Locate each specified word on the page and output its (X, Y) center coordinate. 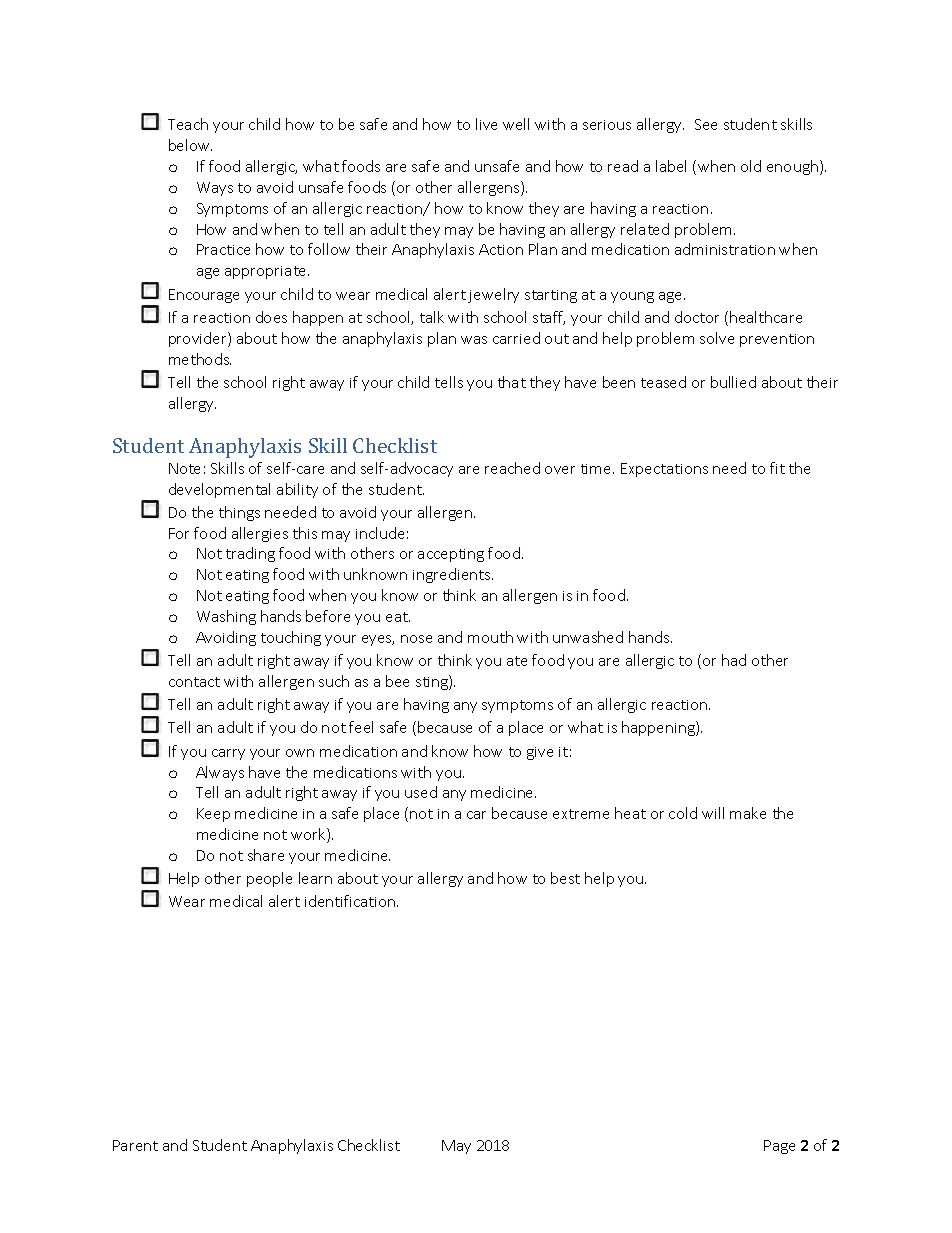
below (190, 145)
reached (512, 468)
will (713, 813)
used (421, 792)
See (706, 124)
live (486, 124)
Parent (135, 1145)
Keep (213, 815)
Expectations (664, 470)
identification (351, 901)
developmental (219, 490)
